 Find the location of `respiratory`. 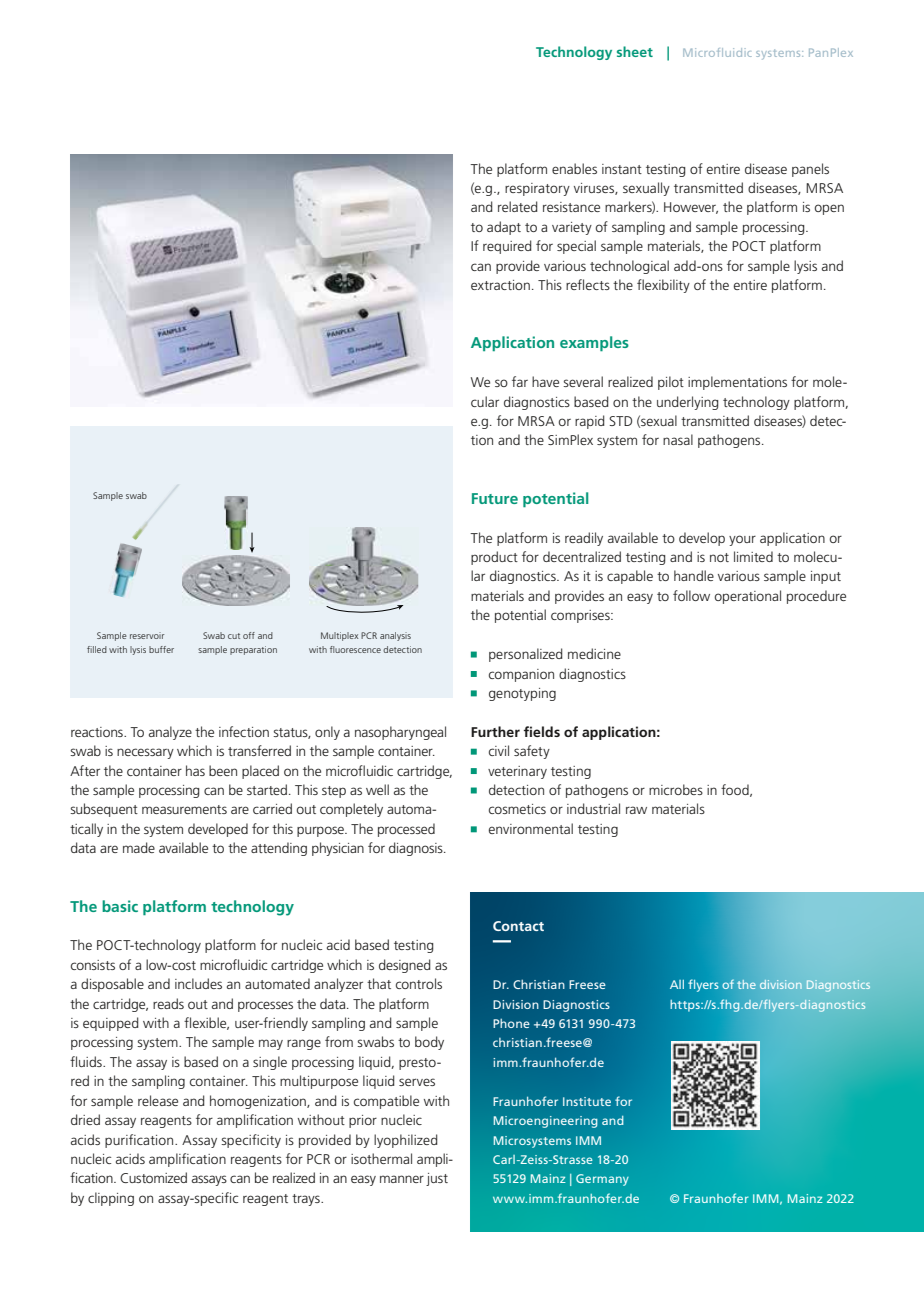

respiratory is located at coordinates (537, 189).
